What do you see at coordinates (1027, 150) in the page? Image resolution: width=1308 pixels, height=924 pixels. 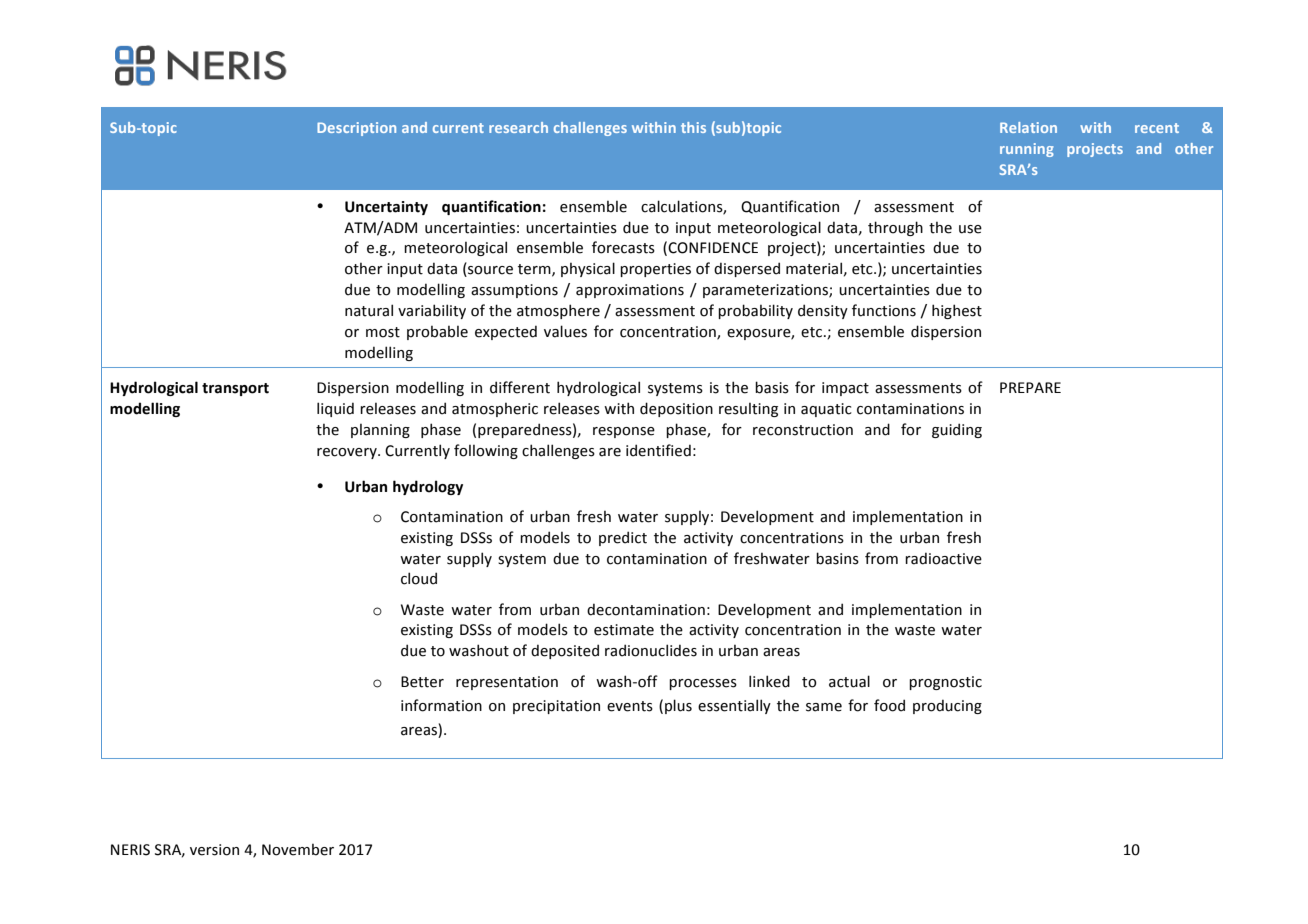 I see `running` at bounding box center [1027, 150].
